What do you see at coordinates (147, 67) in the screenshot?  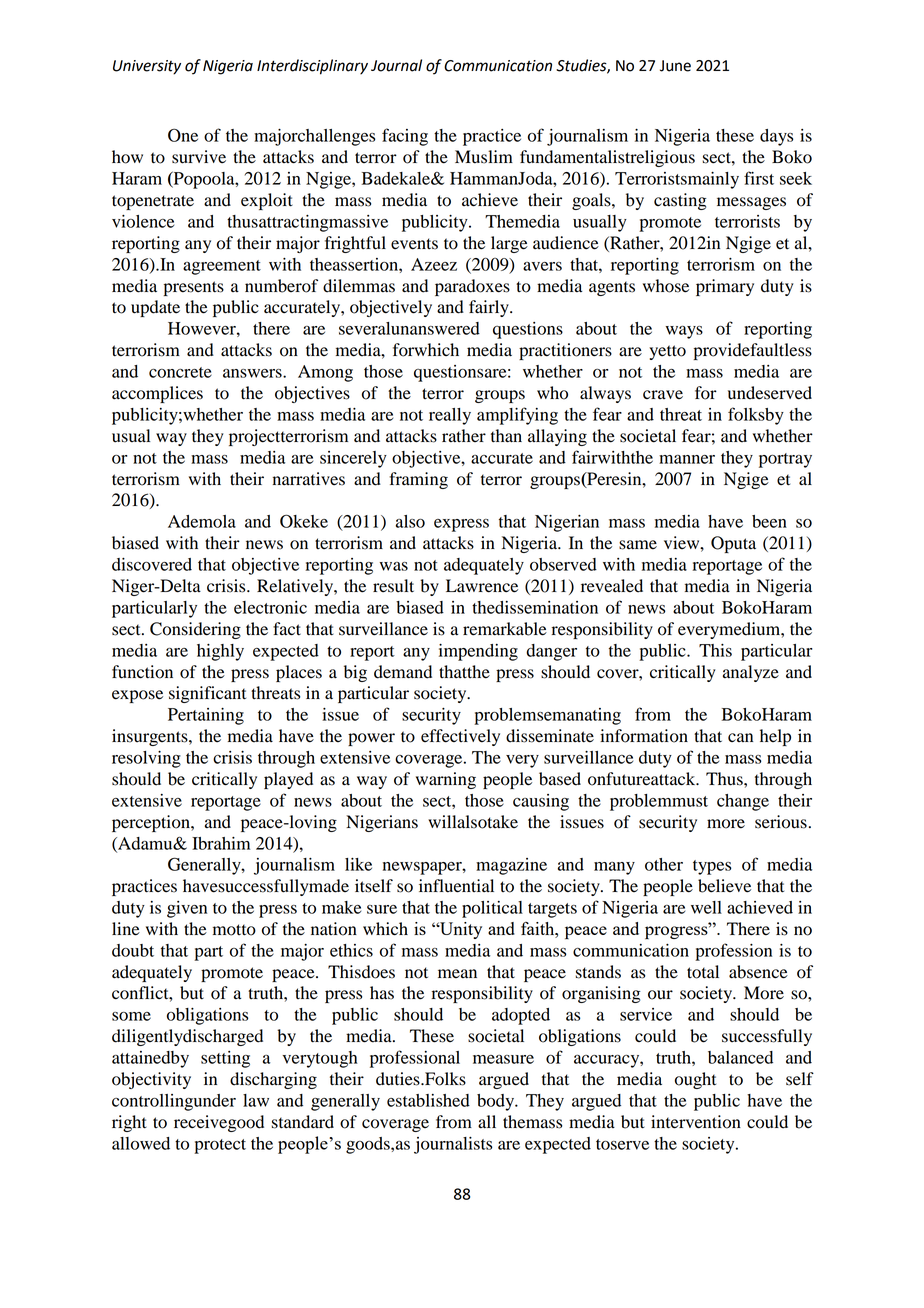 I see `University` at bounding box center [147, 67].
